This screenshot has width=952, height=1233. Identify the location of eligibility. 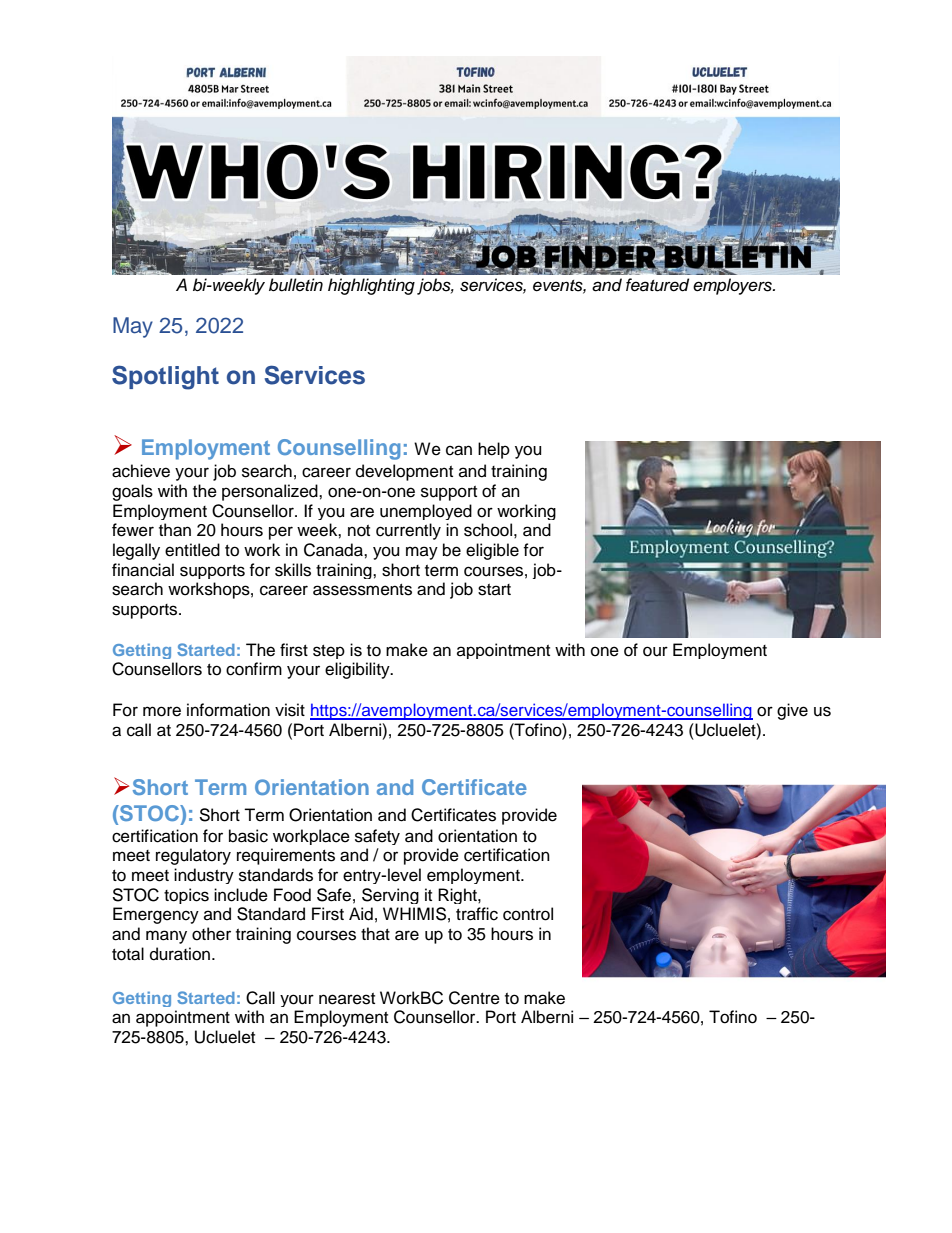
(358, 670).
